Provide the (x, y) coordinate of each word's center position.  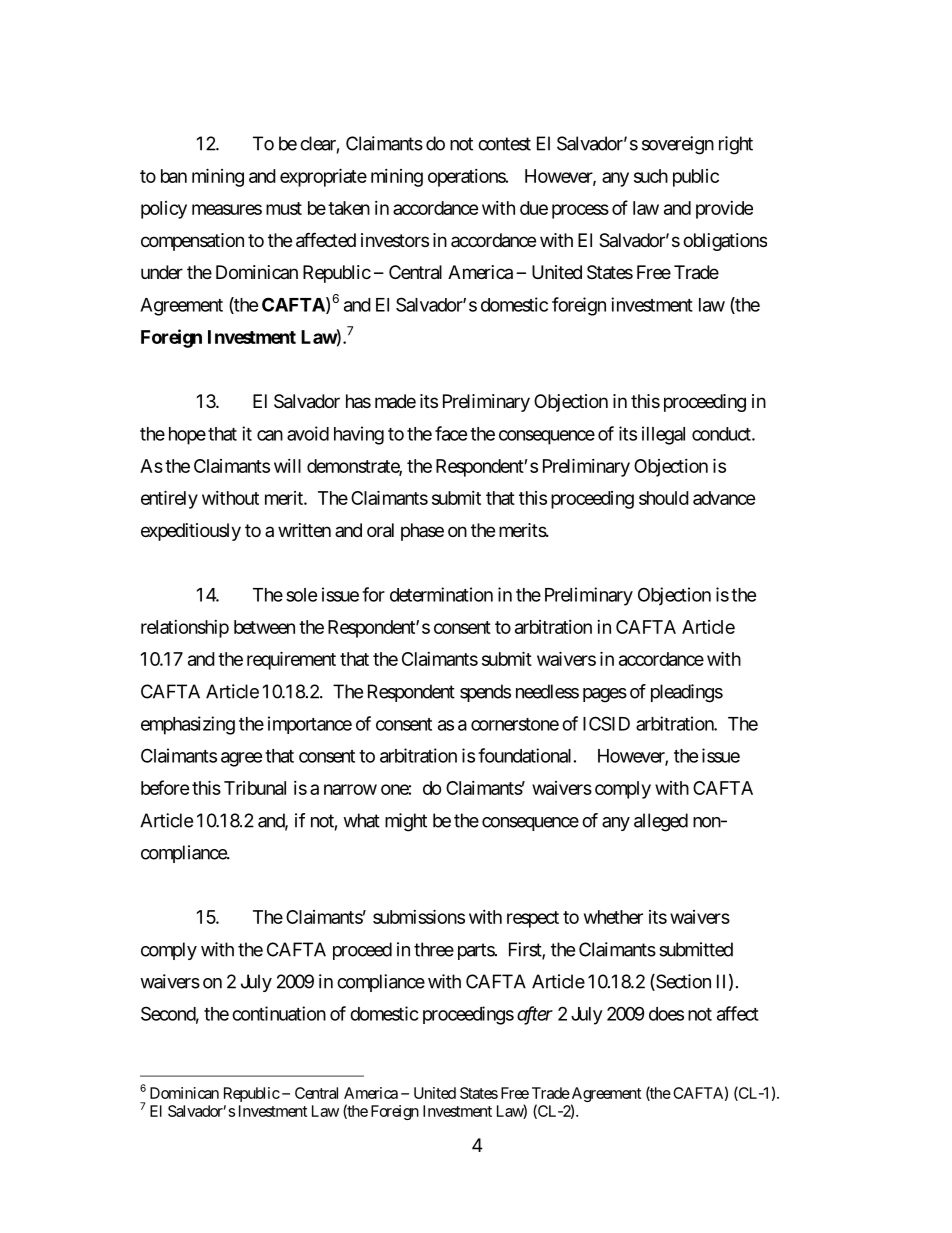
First (526, 950)
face (451, 433)
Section (682, 982)
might (406, 822)
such (651, 176)
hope (187, 436)
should (664, 498)
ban (174, 176)
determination (441, 594)
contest (504, 144)
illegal (663, 435)
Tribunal (255, 788)
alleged (661, 822)
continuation (279, 1013)
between (264, 627)
